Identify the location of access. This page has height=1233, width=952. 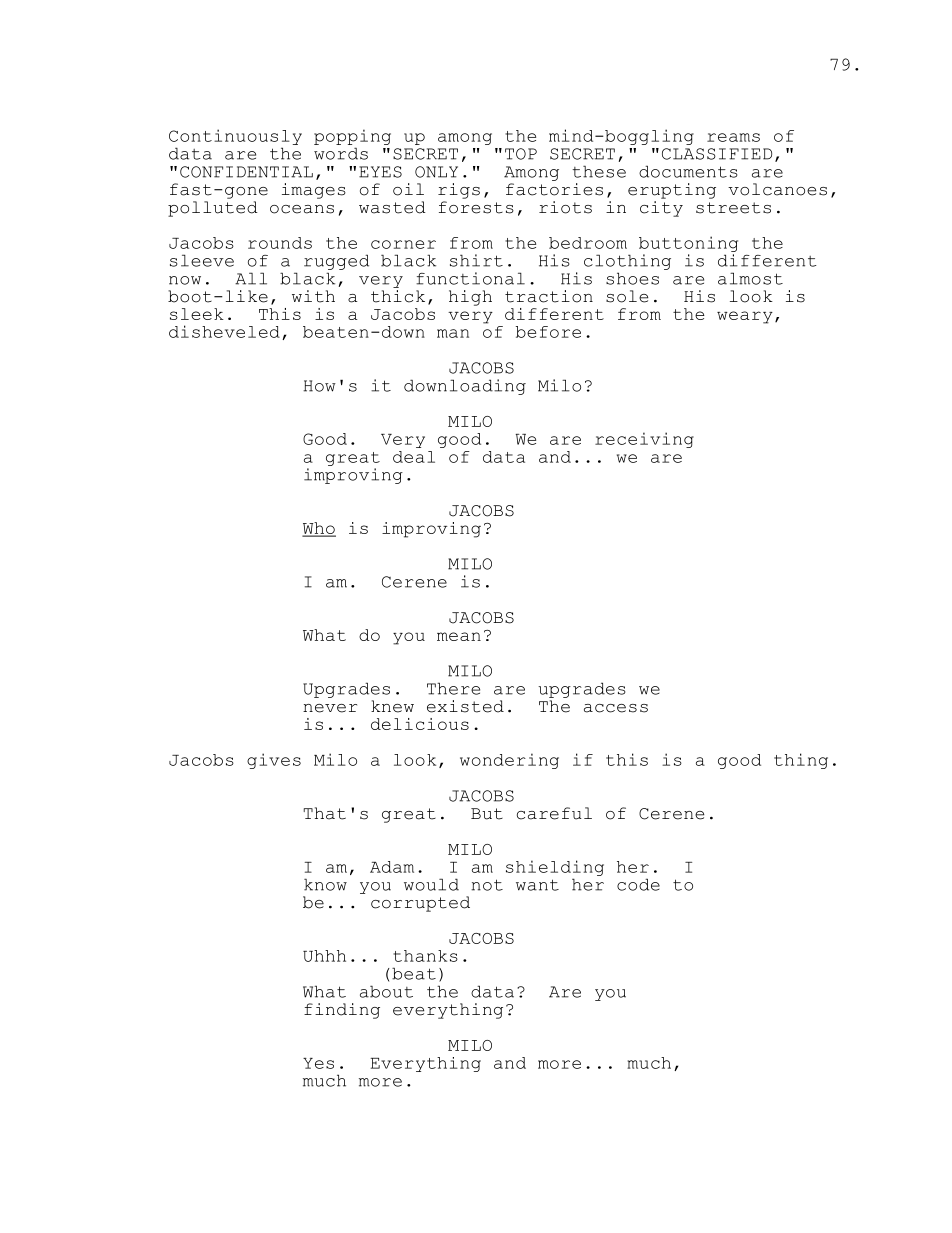
(616, 708).
